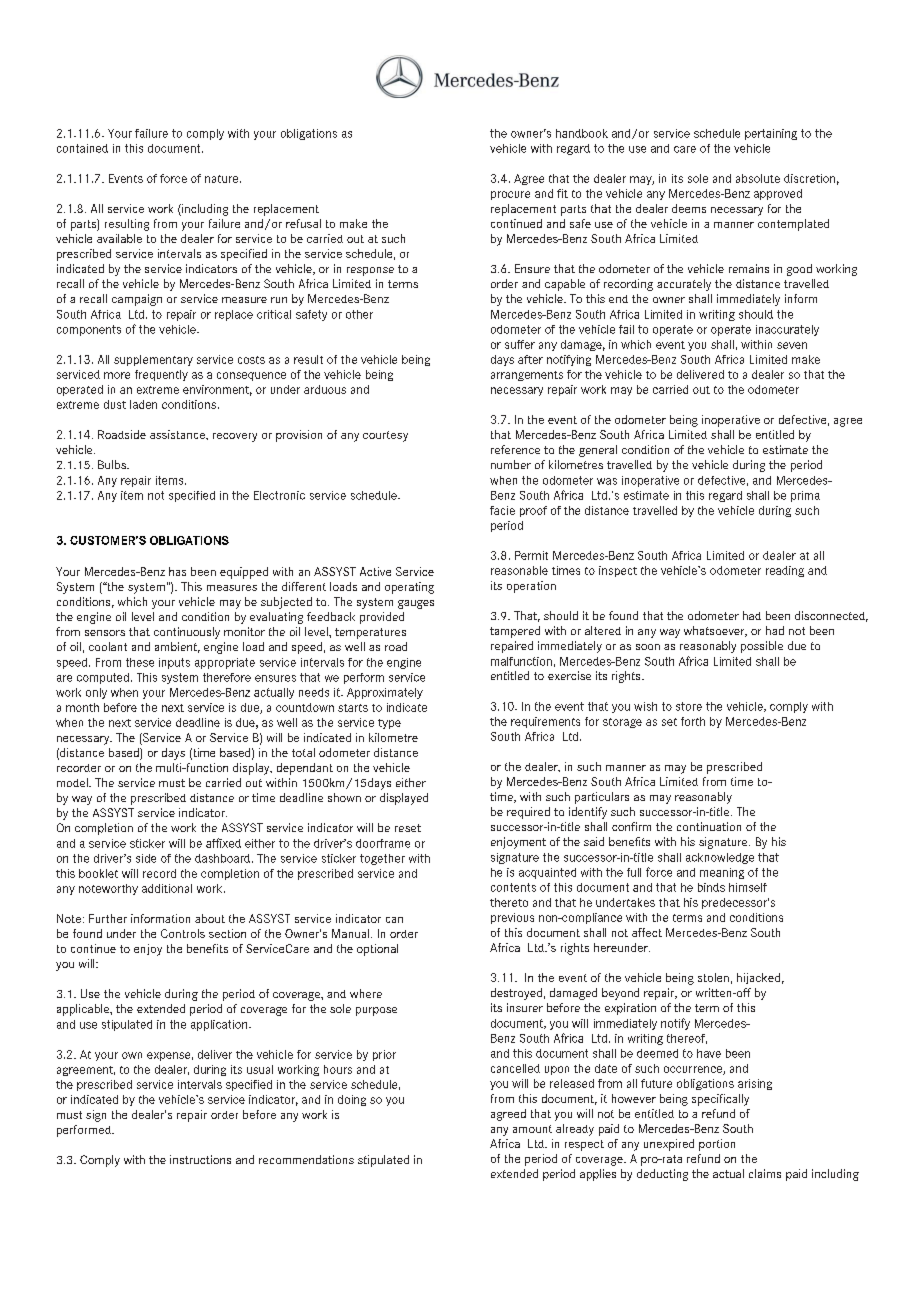 Image resolution: width=924 pixels, height=1308 pixels. I want to click on gauges, so click(416, 604).
